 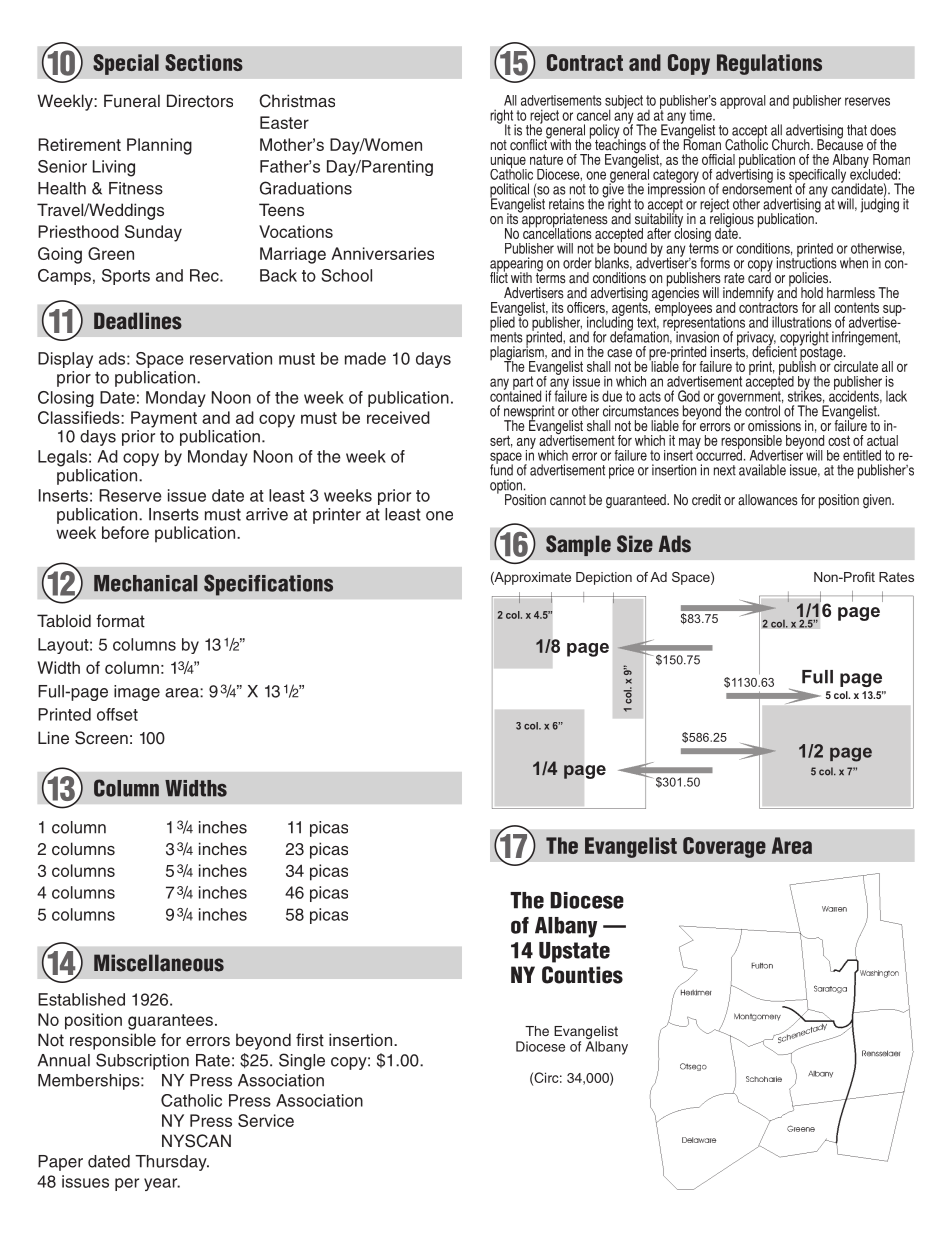 I want to click on Payment, so click(x=164, y=419).
